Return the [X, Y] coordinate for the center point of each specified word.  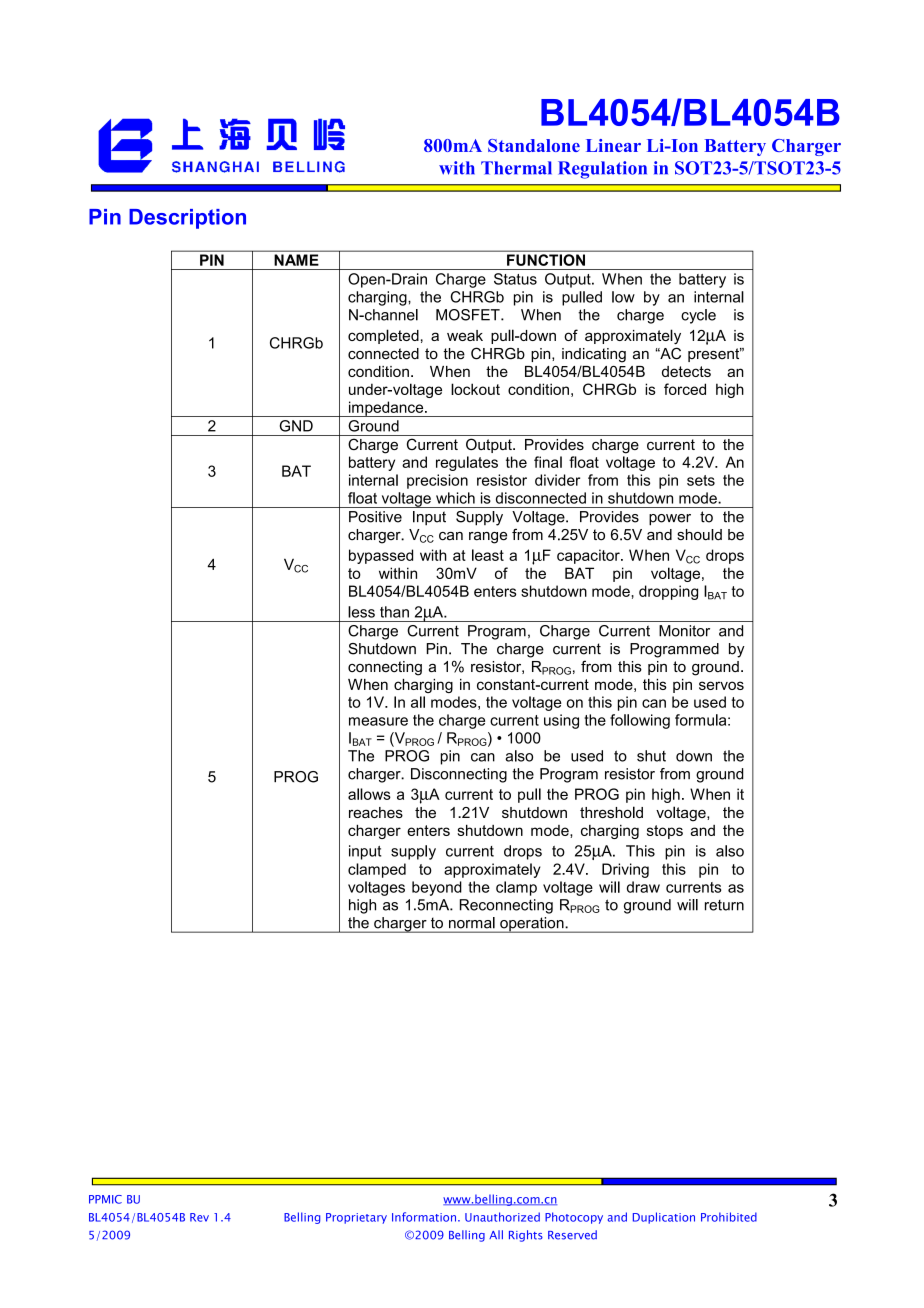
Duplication [664, 1218]
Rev [199, 1217]
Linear [613, 145]
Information [425, 1217]
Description [187, 219]
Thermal [516, 168]
